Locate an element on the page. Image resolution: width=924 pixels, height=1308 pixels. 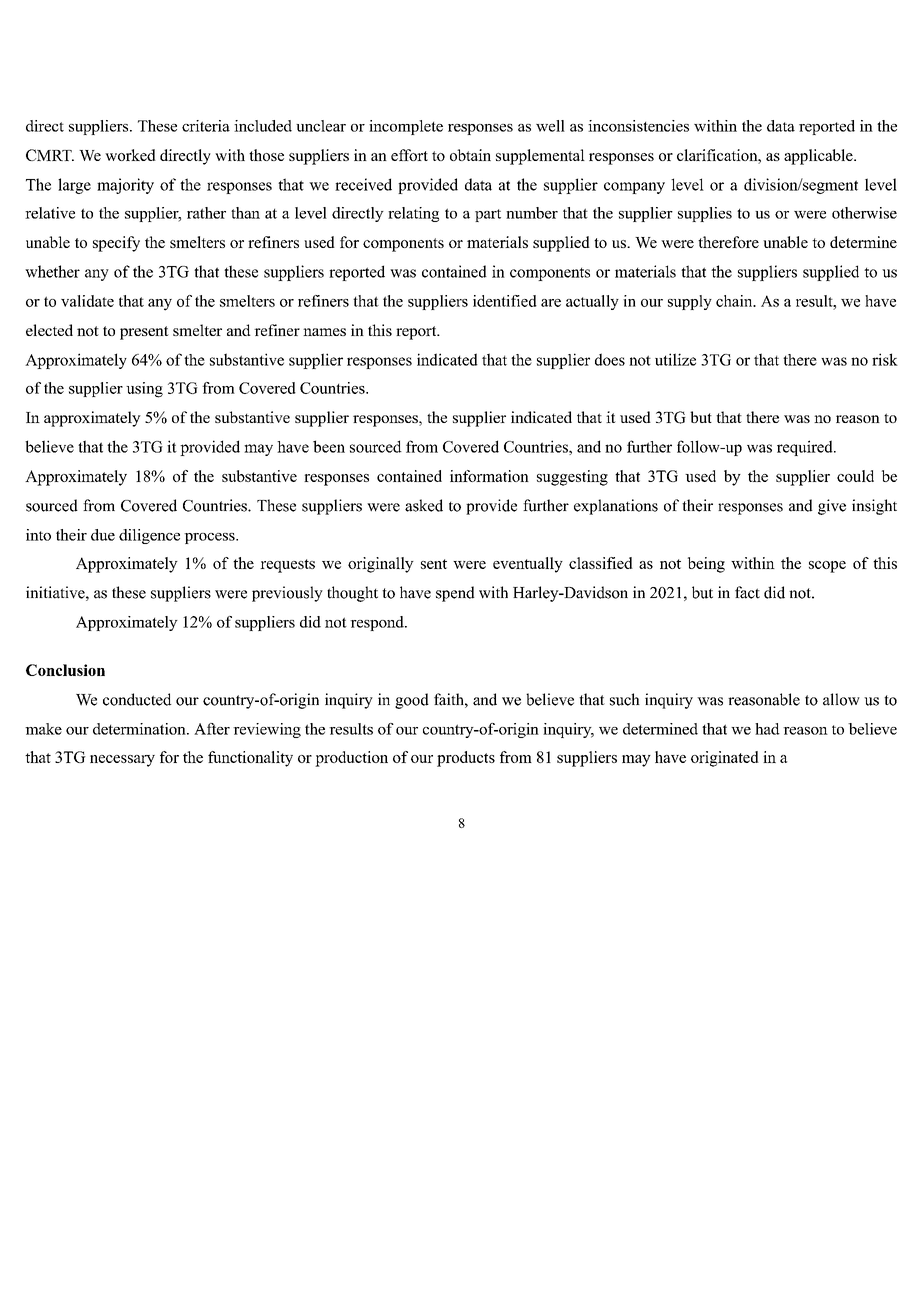
worked is located at coordinates (130, 155).
